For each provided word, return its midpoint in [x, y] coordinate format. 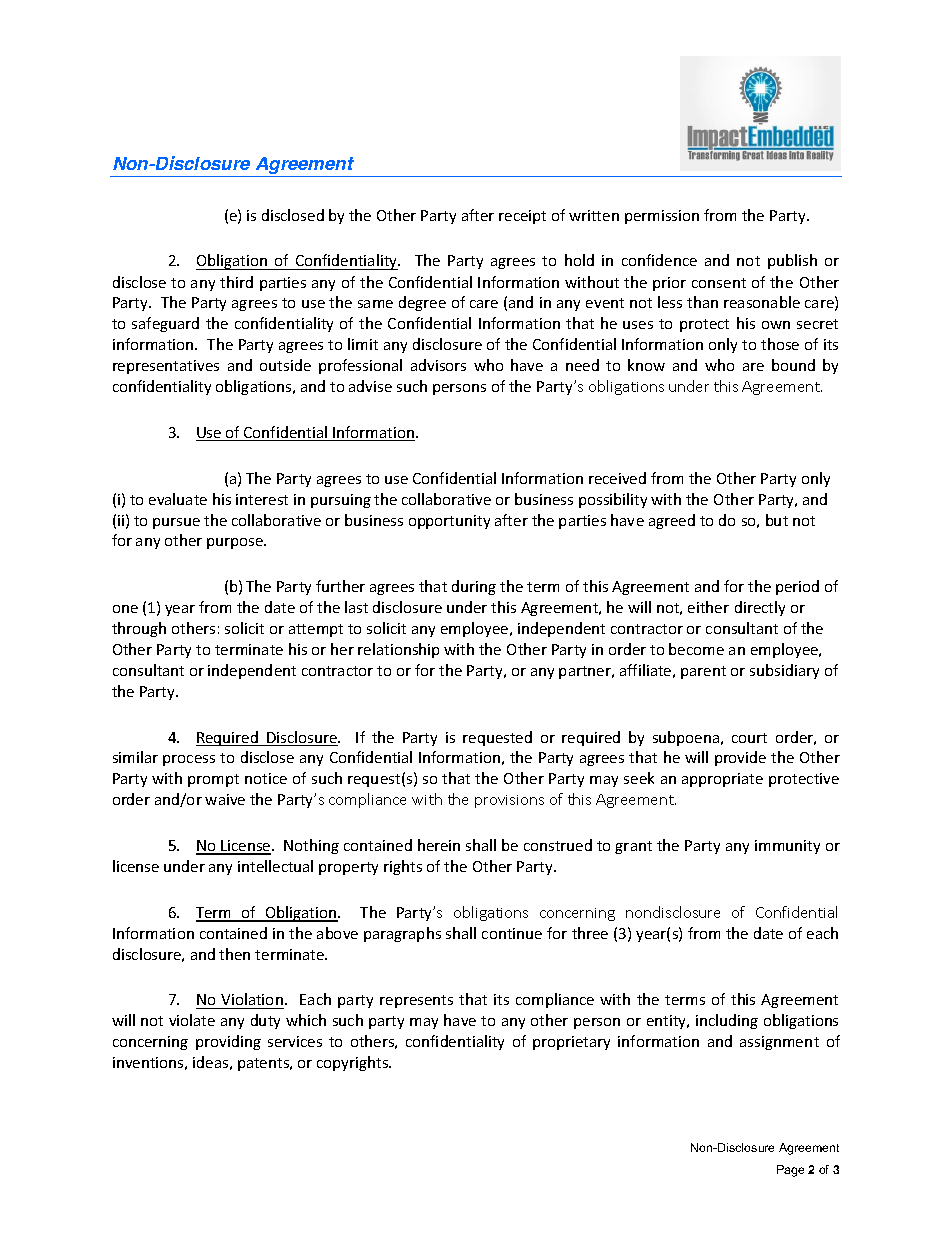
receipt [522, 217]
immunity [787, 847]
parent [703, 672]
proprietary [571, 1043]
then [234, 954]
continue [512, 933]
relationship [398, 650]
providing [228, 1042]
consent [719, 283]
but [777, 520]
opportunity [449, 522]
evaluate [178, 499]
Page [790, 1171]
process [189, 760]
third [236, 282]
